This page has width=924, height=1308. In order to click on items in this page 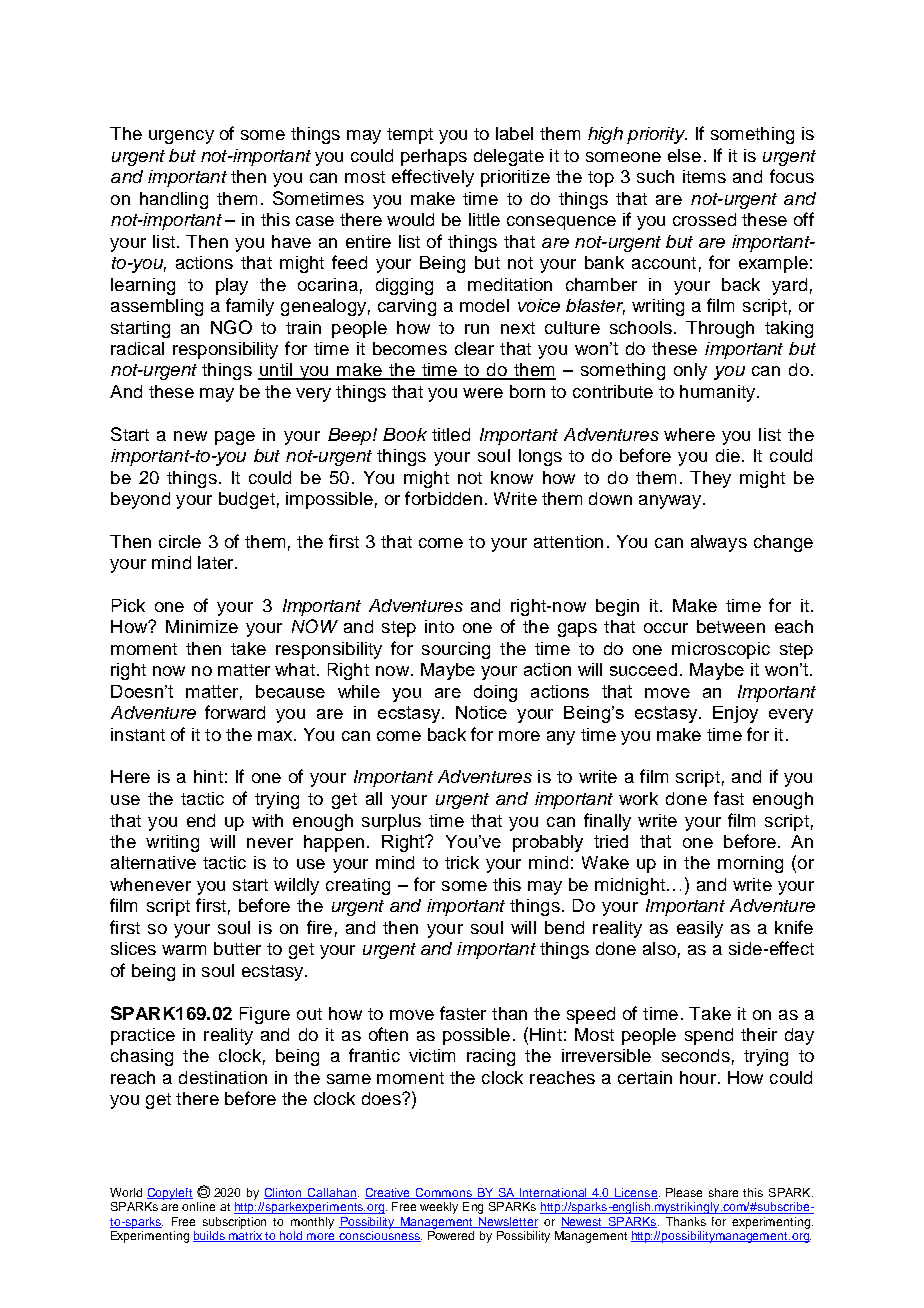, I will do `click(704, 176)`.
